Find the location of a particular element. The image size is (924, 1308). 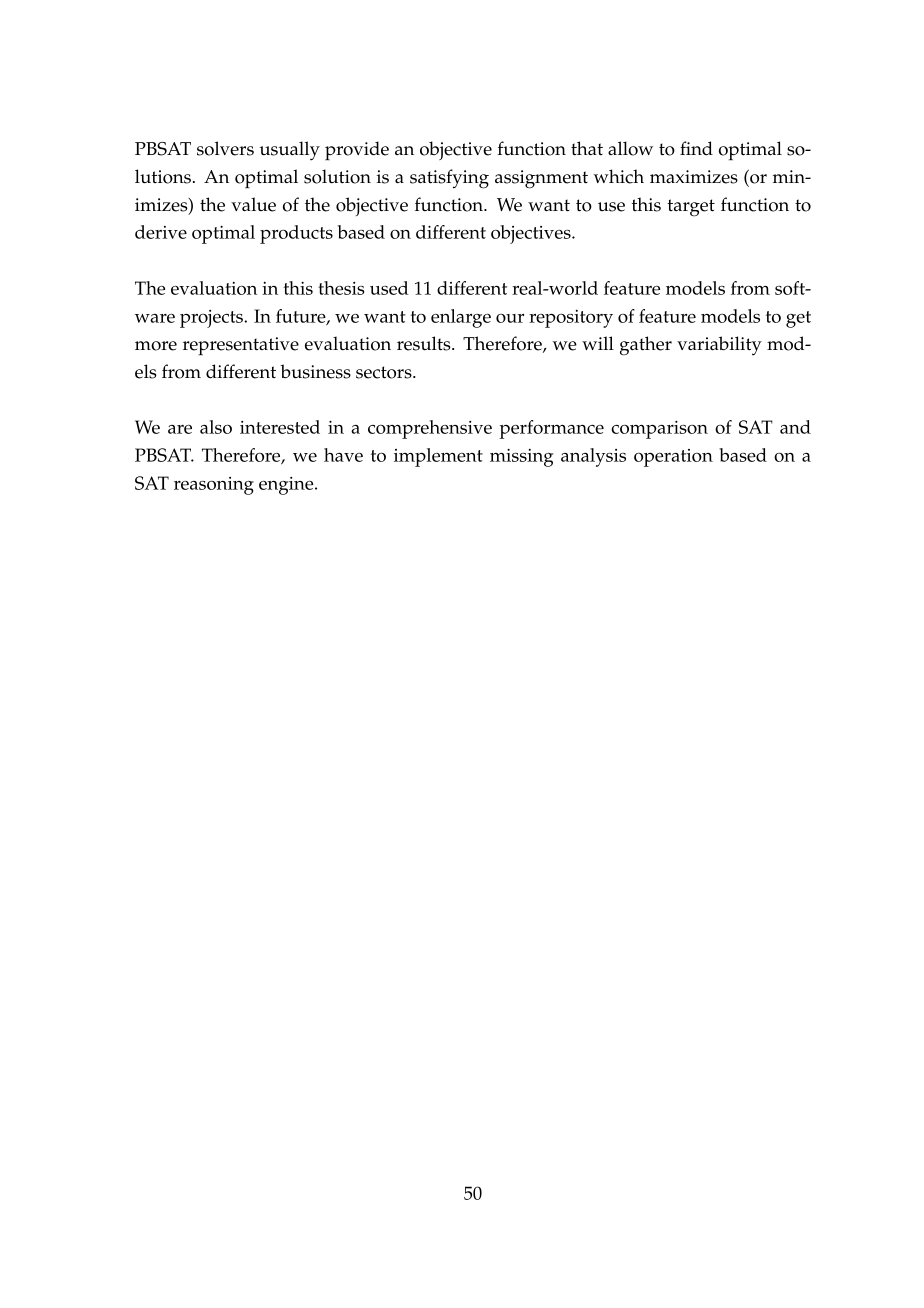

find is located at coordinates (696, 148).
